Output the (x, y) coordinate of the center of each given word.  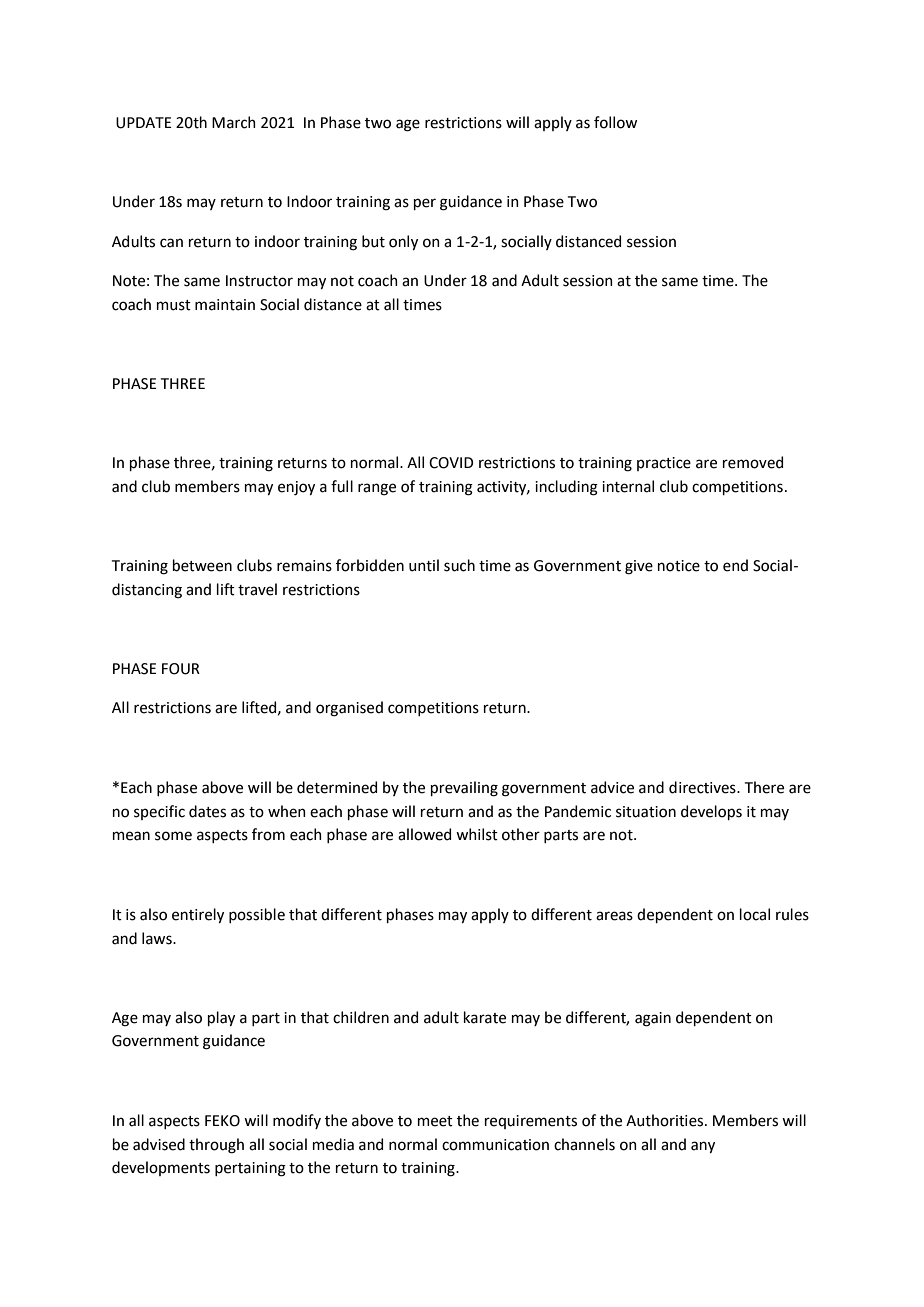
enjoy (296, 488)
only (403, 242)
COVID (451, 463)
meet (435, 1121)
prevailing (464, 789)
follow (615, 122)
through (216, 1146)
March (234, 122)
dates (207, 811)
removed (753, 462)
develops (711, 812)
